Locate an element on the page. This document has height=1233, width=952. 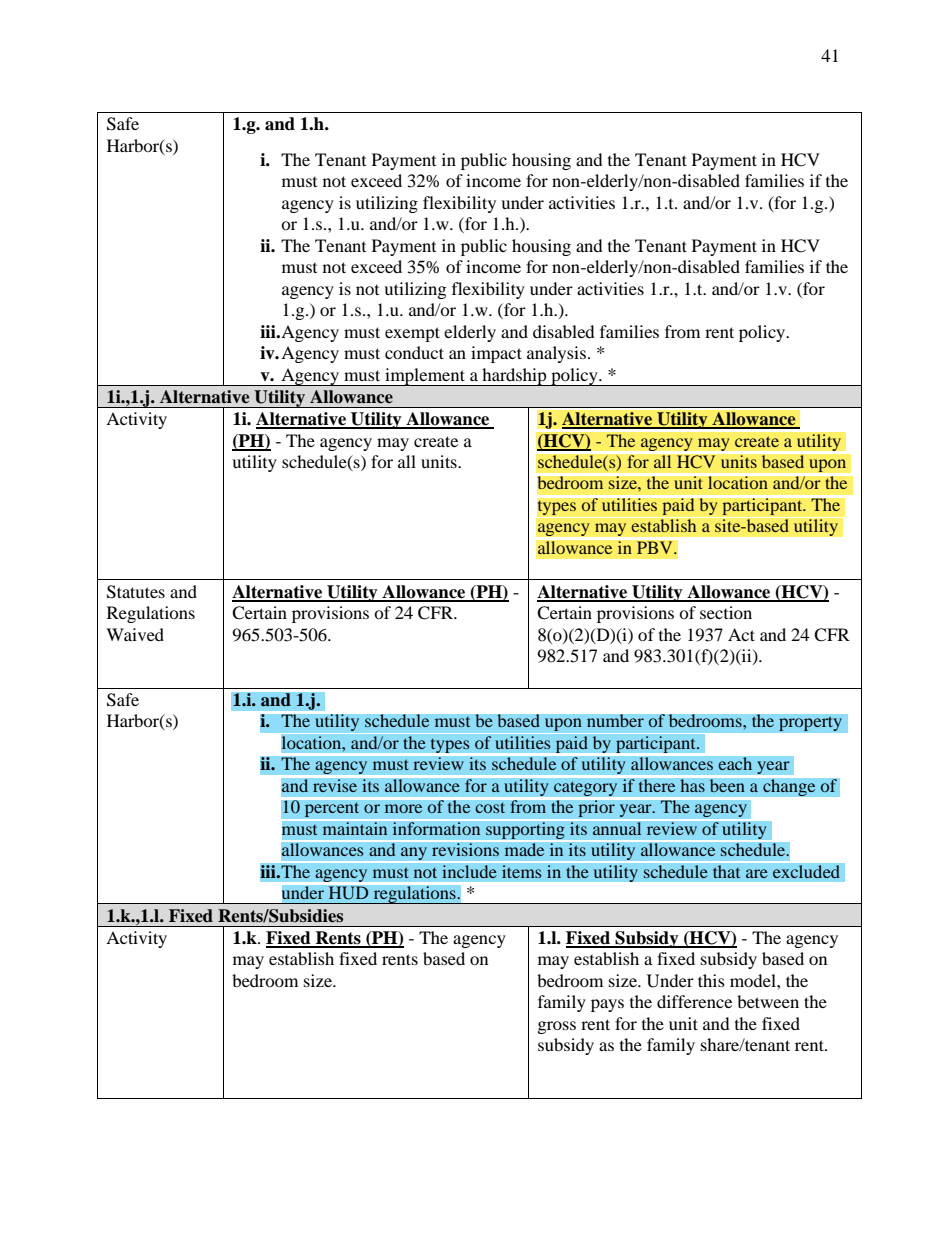
conduct is located at coordinates (414, 352).
